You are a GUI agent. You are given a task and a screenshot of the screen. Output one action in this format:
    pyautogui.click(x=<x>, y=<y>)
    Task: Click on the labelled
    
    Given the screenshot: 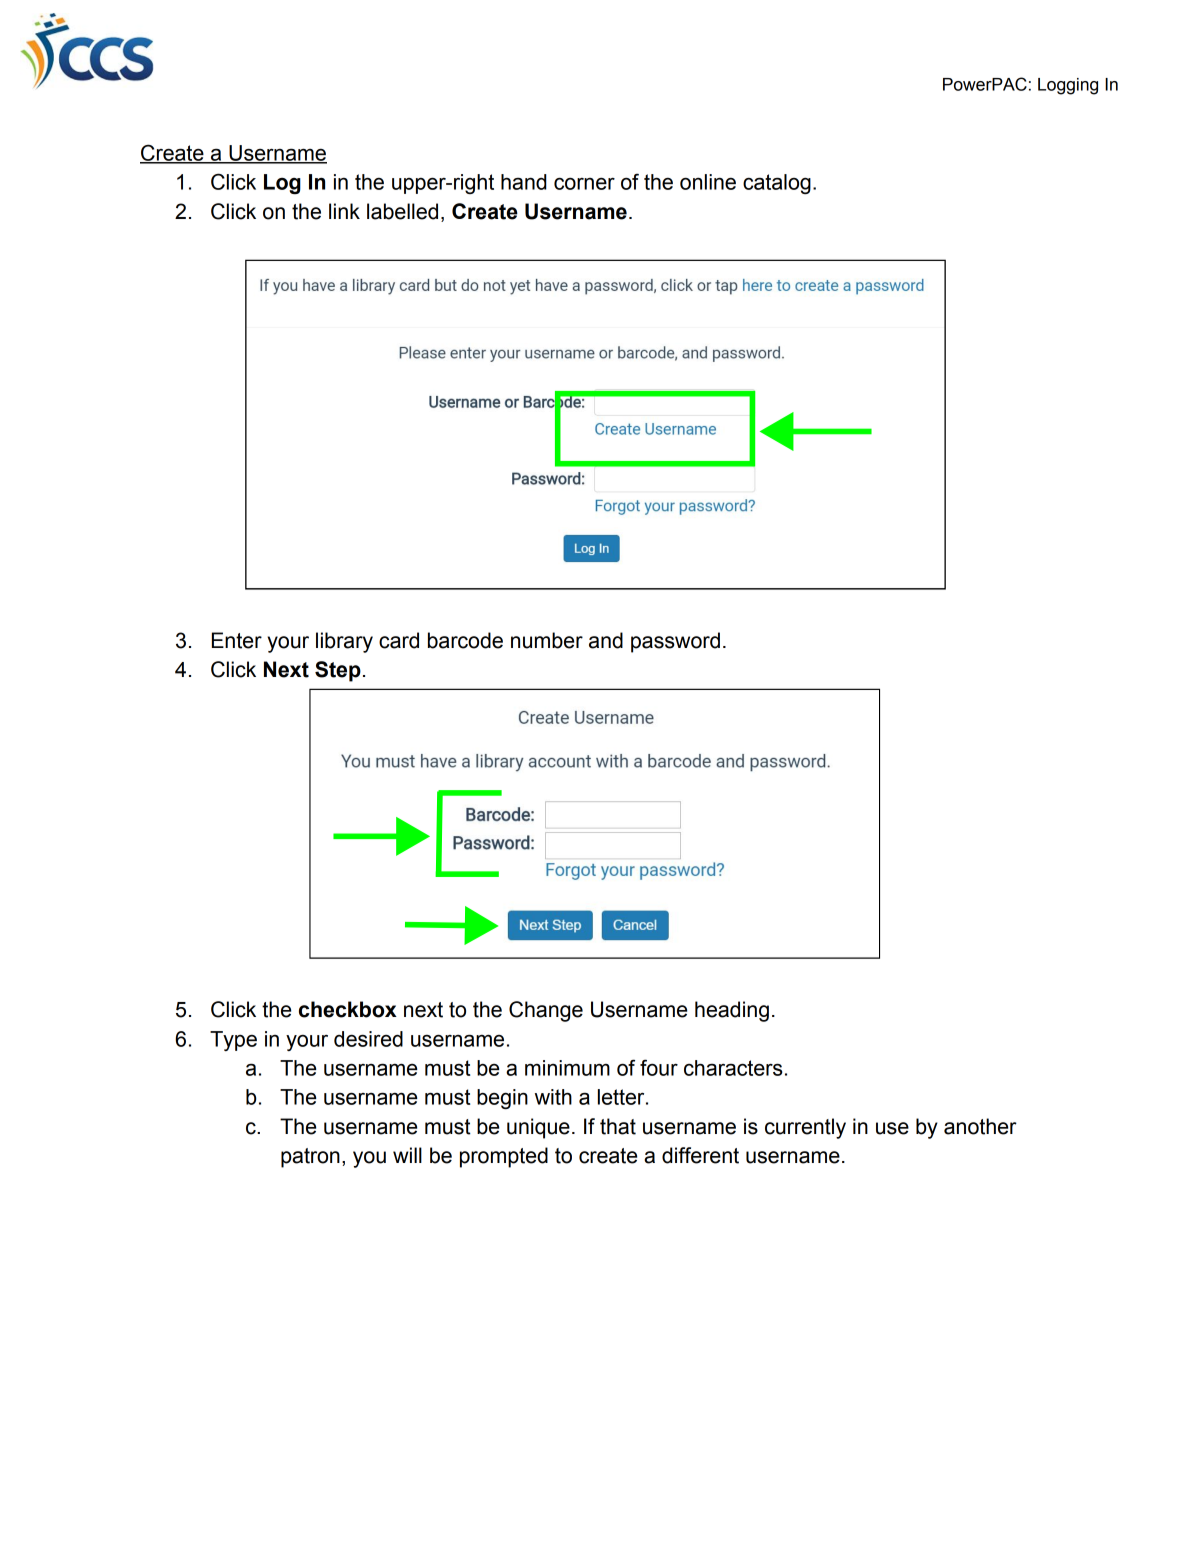 What is the action you would take?
    pyautogui.click(x=402, y=211)
